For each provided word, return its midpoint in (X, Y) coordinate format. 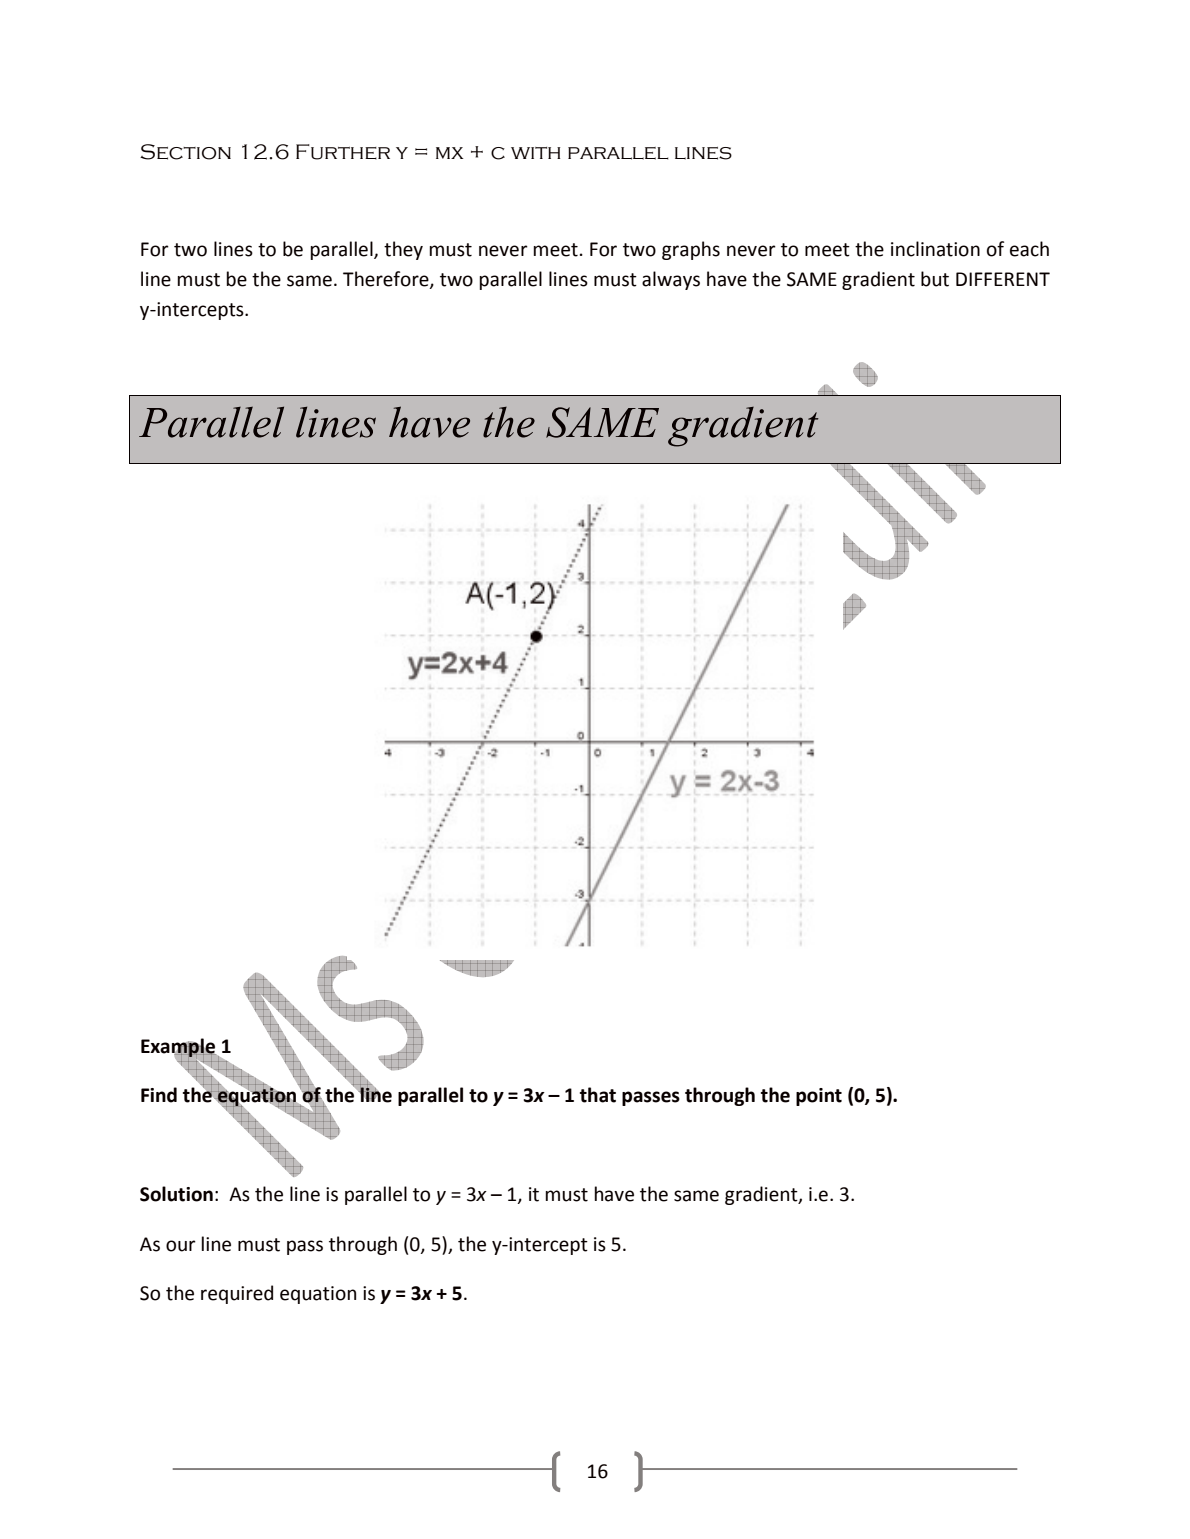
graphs (691, 250)
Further (343, 152)
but (935, 279)
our (181, 1246)
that (598, 1095)
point (819, 1097)
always (671, 280)
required (237, 1294)
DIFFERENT (1003, 279)
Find (159, 1095)
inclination (935, 249)
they (403, 250)
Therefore (387, 280)
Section (185, 152)
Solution (176, 1194)
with (535, 153)
